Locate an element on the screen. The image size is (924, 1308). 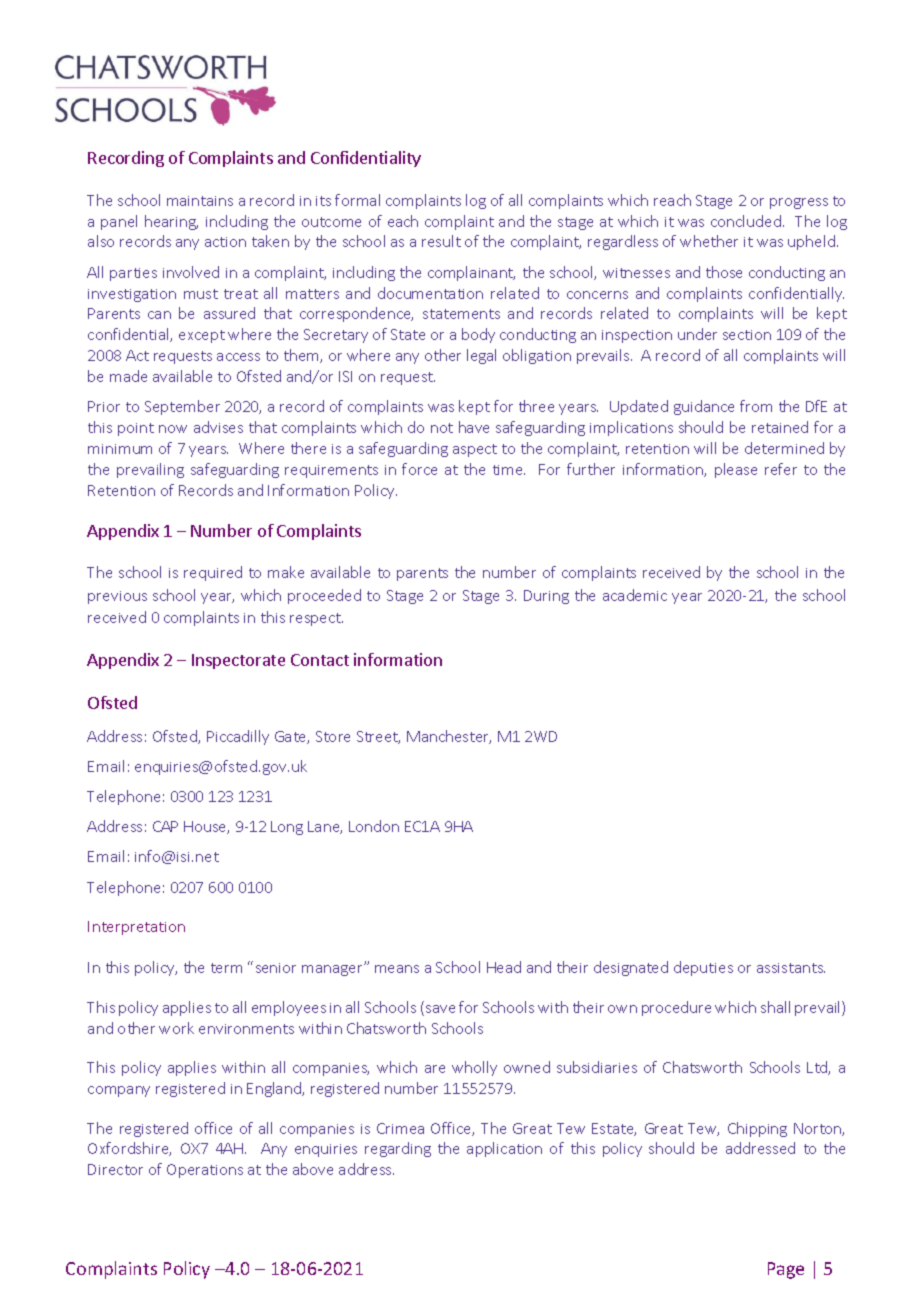
deputies is located at coordinates (703, 968).
